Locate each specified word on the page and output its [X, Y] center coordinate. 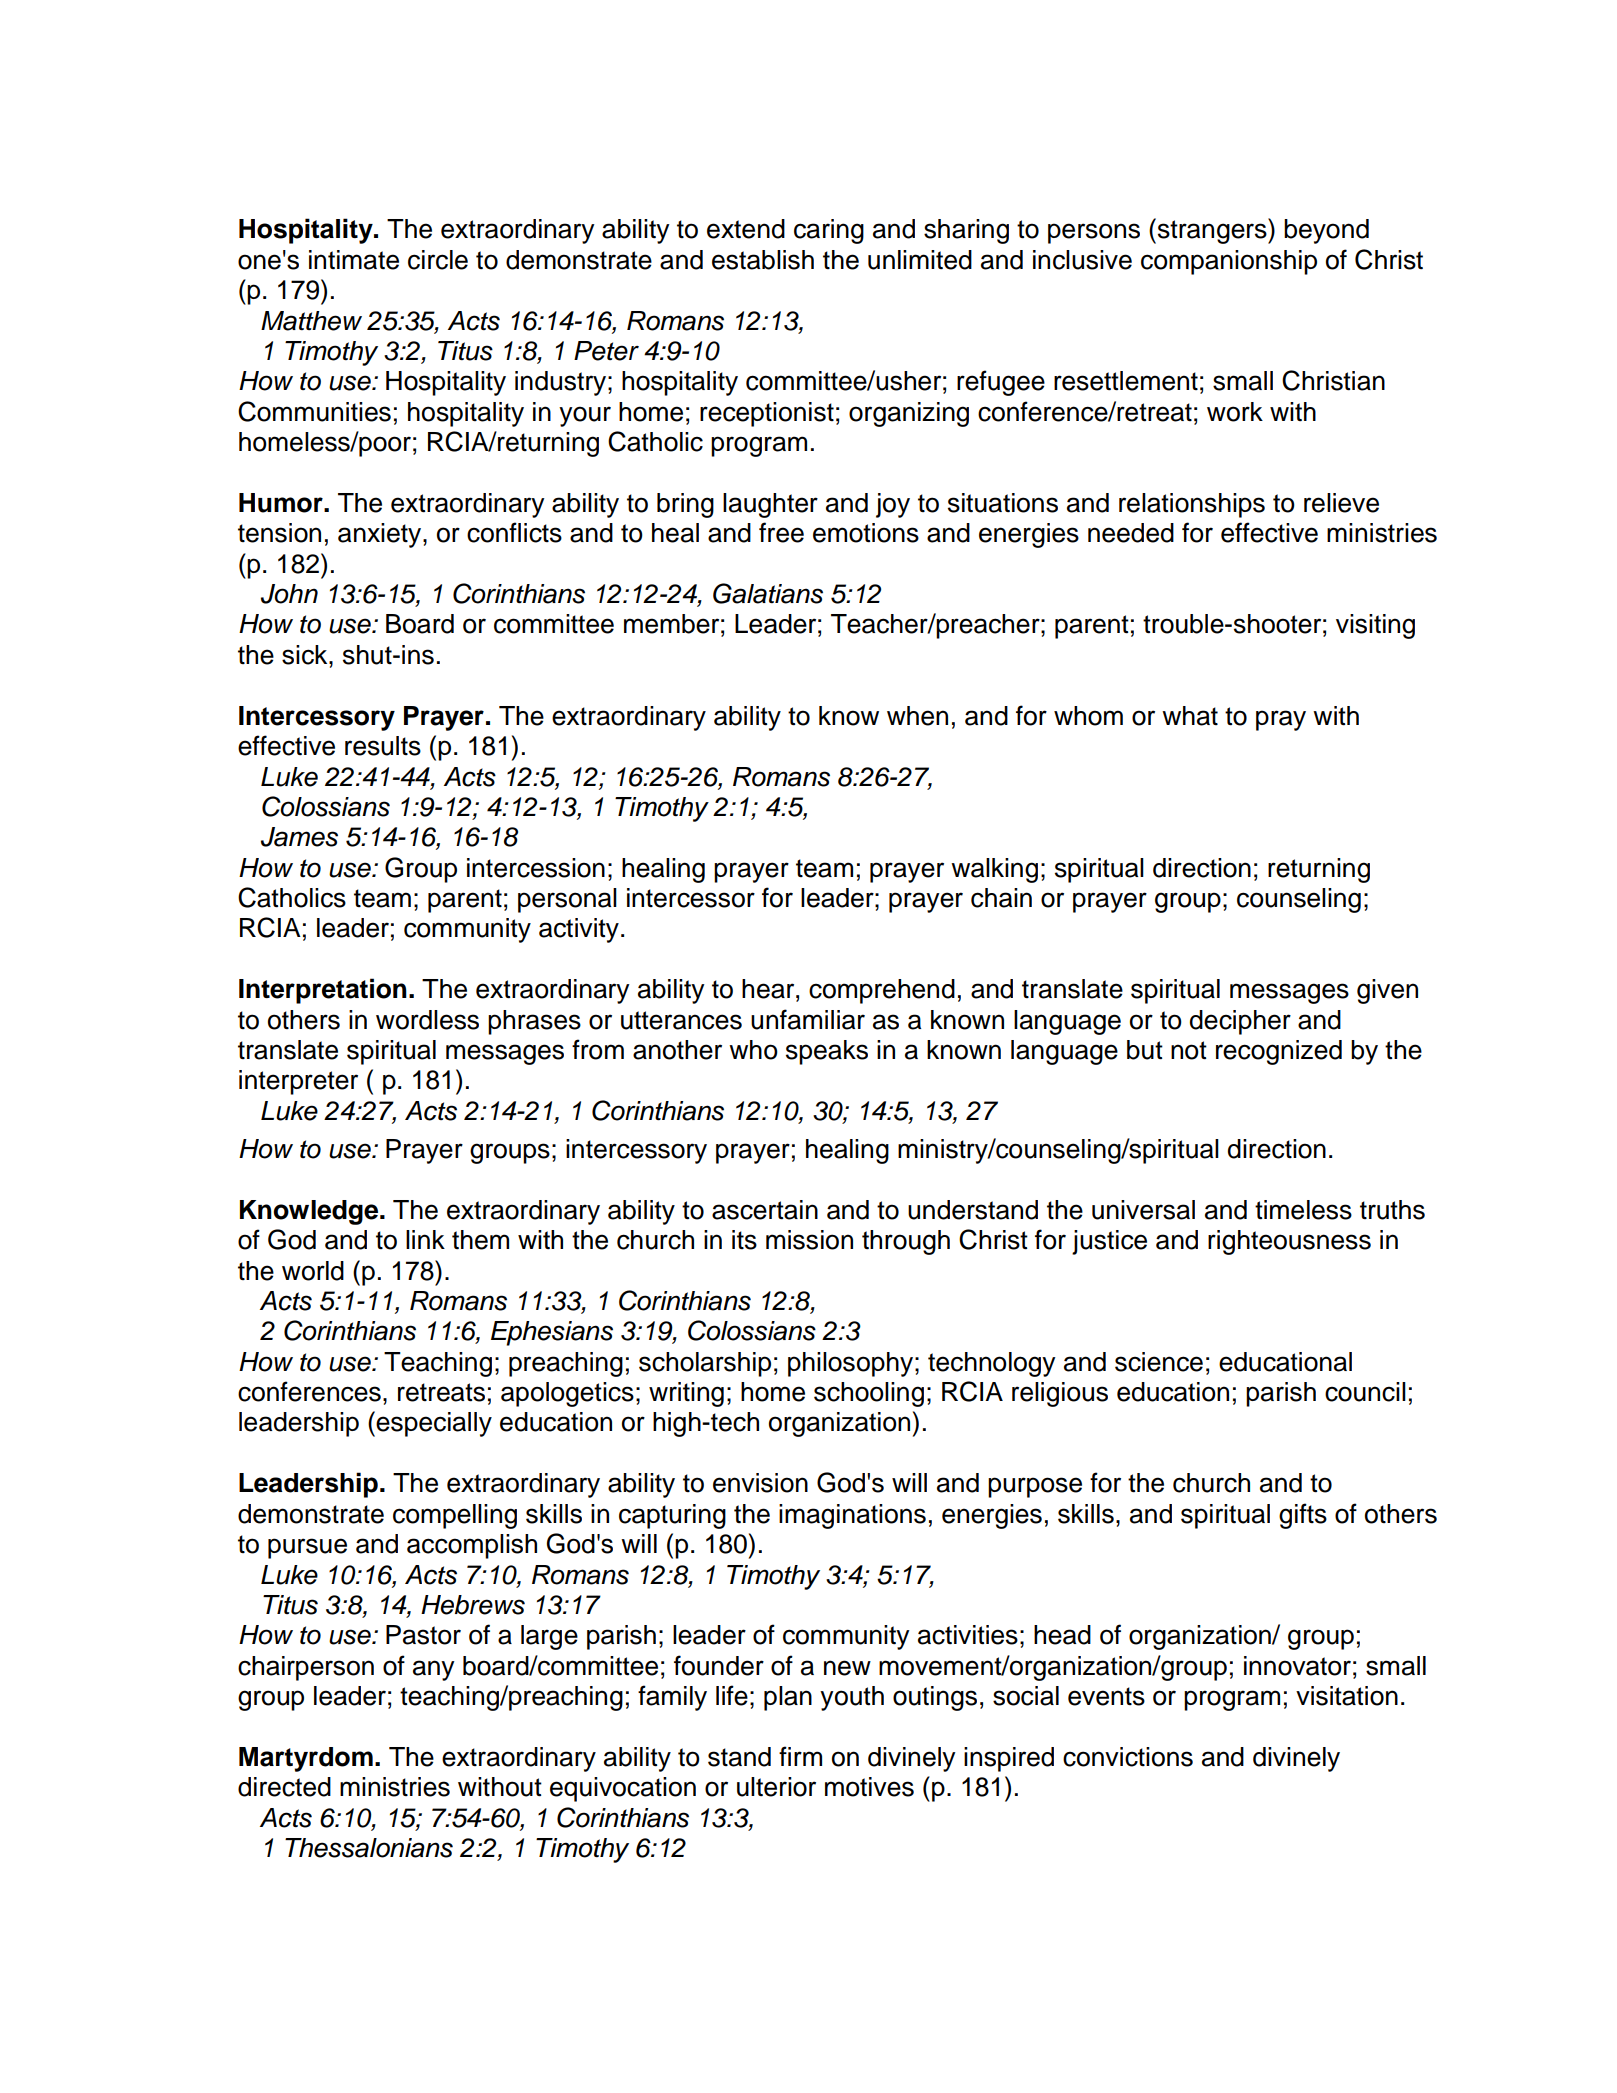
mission [809, 1240]
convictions [1128, 1757]
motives [869, 1787]
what [1190, 716]
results [383, 746]
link [425, 1239]
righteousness [1289, 1242]
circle [438, 260]
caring [829, 231]
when [917, 716]
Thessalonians [369, 1848]
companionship [1229, 262]
